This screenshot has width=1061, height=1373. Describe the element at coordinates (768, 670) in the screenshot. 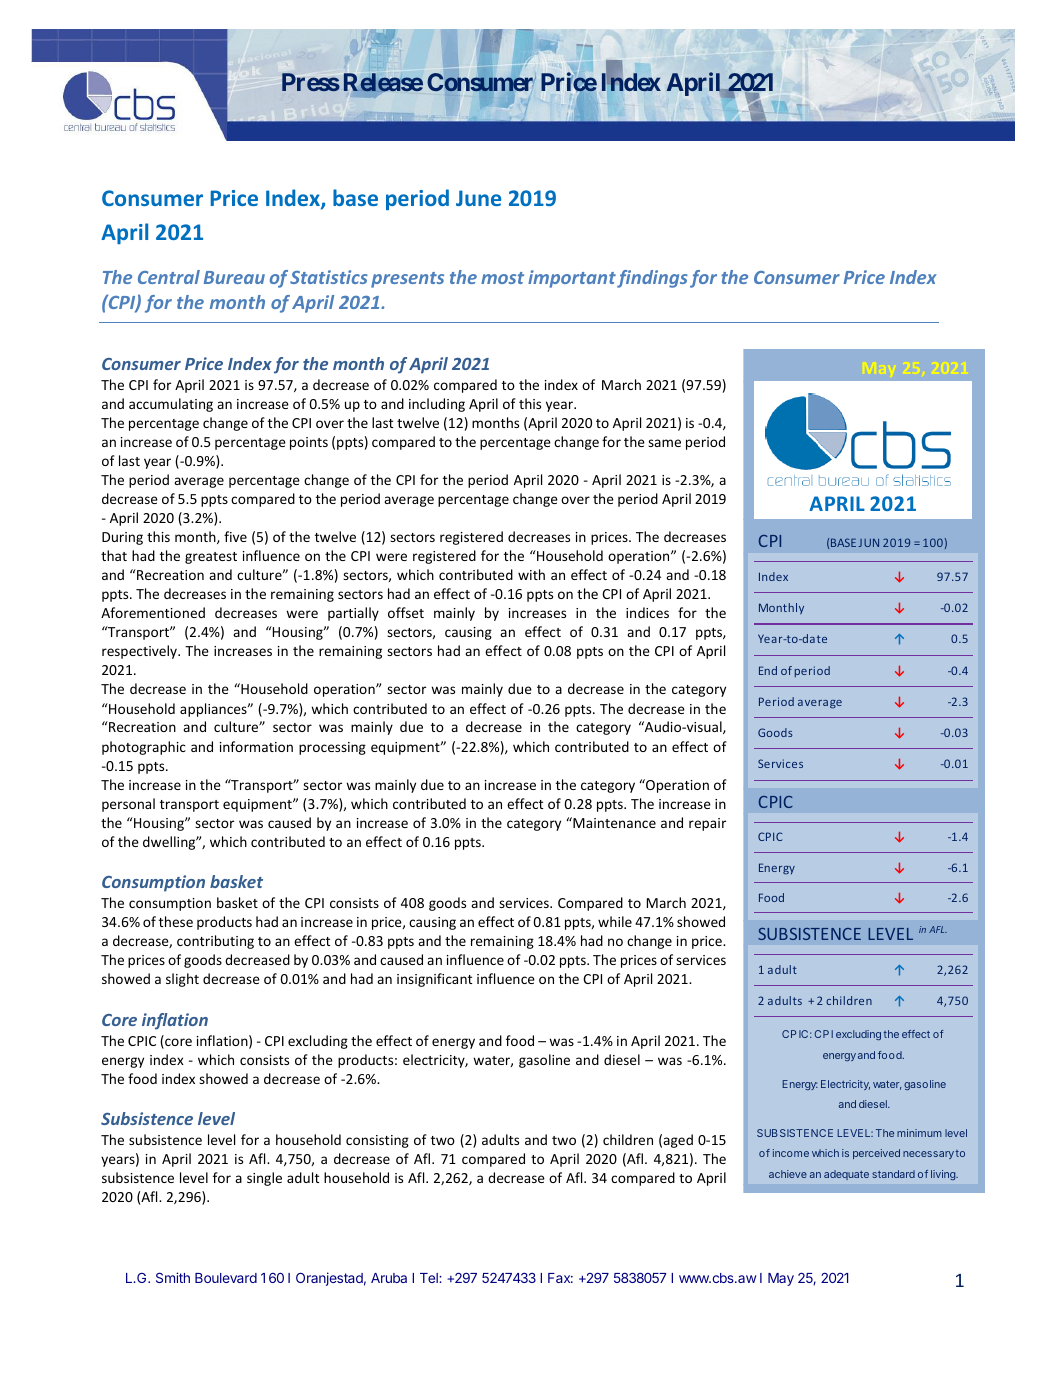

I see `End` at that location.
